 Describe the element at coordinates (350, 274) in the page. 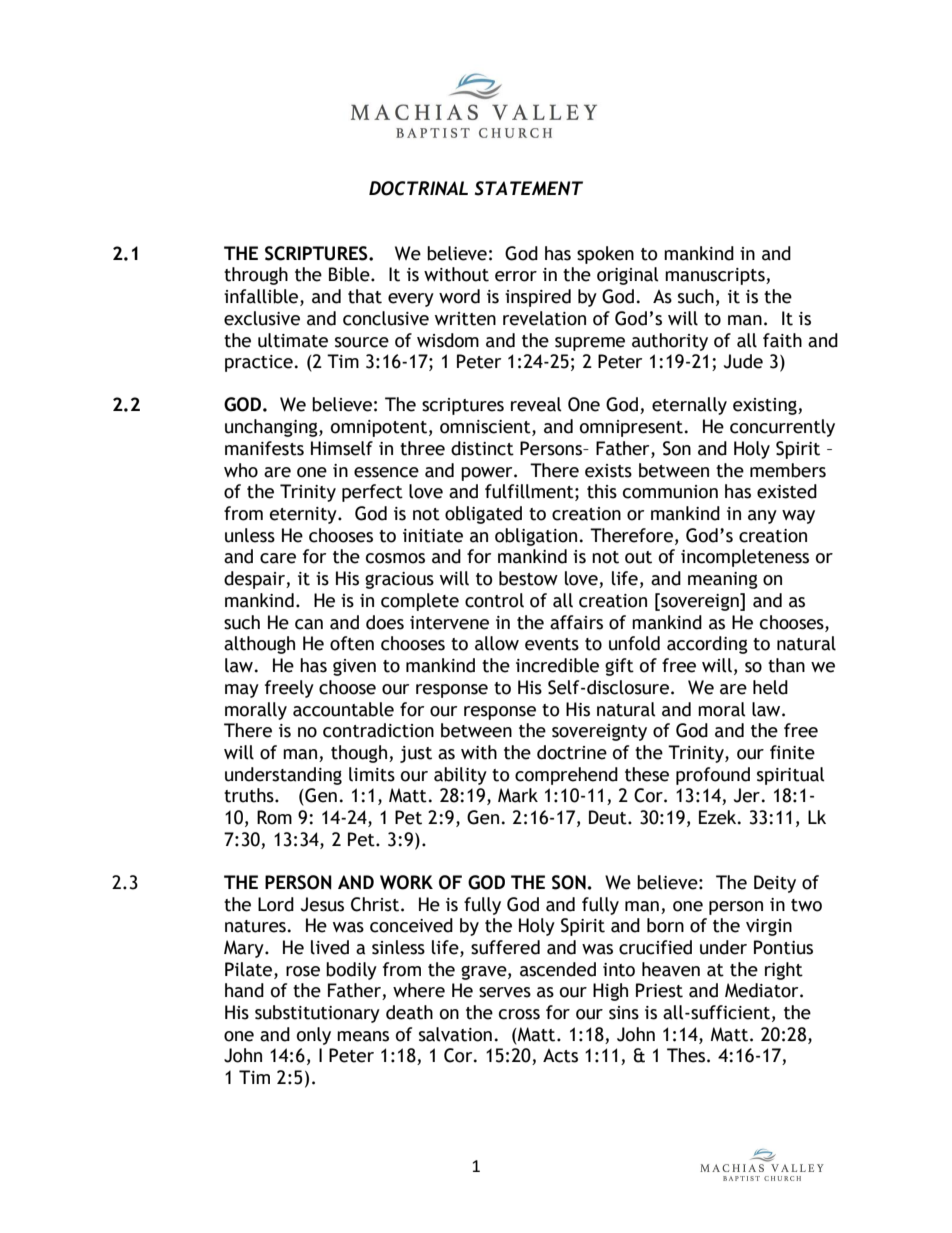

I see `Bible` at that location.
